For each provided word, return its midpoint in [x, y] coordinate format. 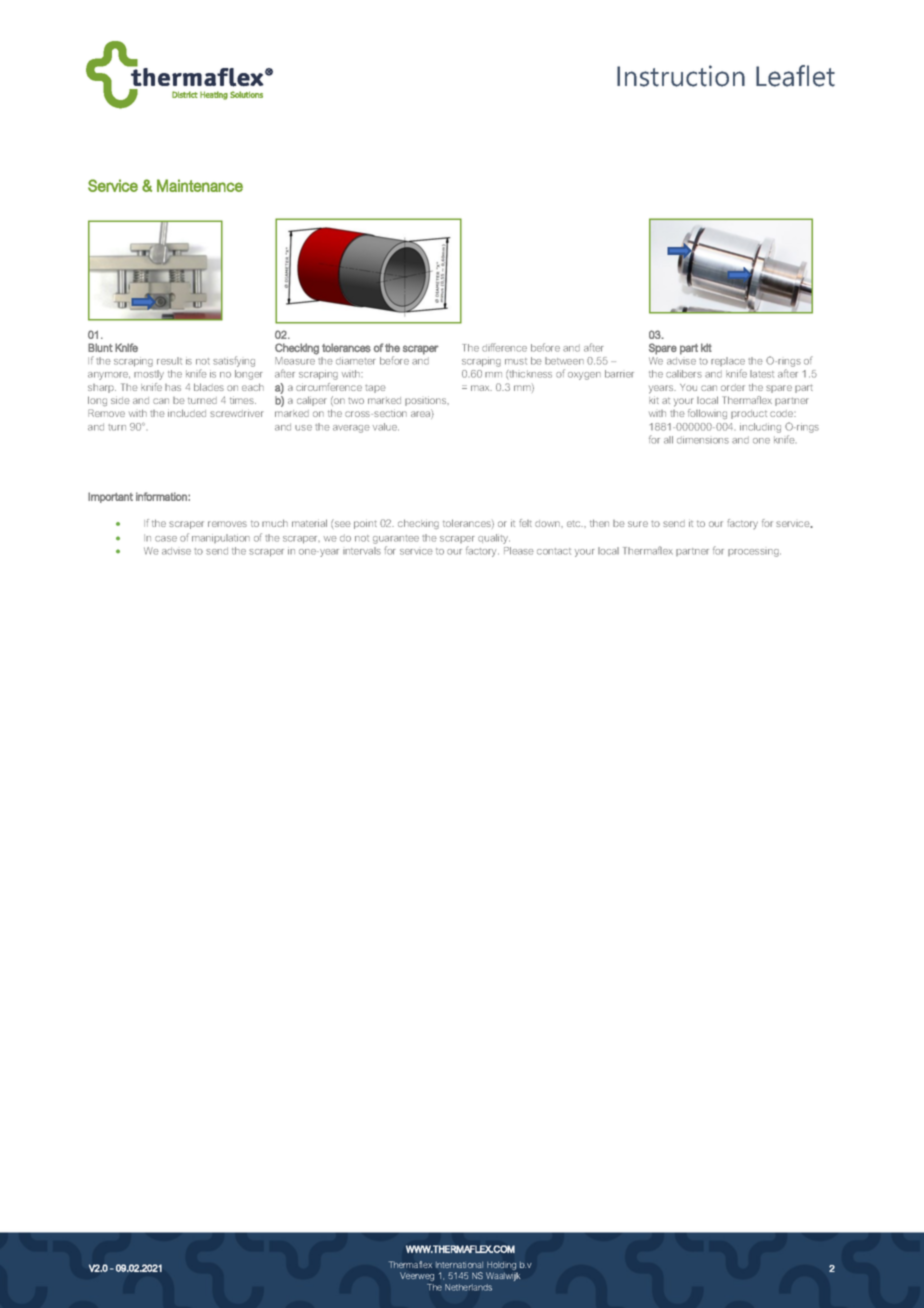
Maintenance [200, 185]
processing [754, 553]
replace [728, 361]
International [459, 1265]
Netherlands [468, 1287]
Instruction [681, 76]
